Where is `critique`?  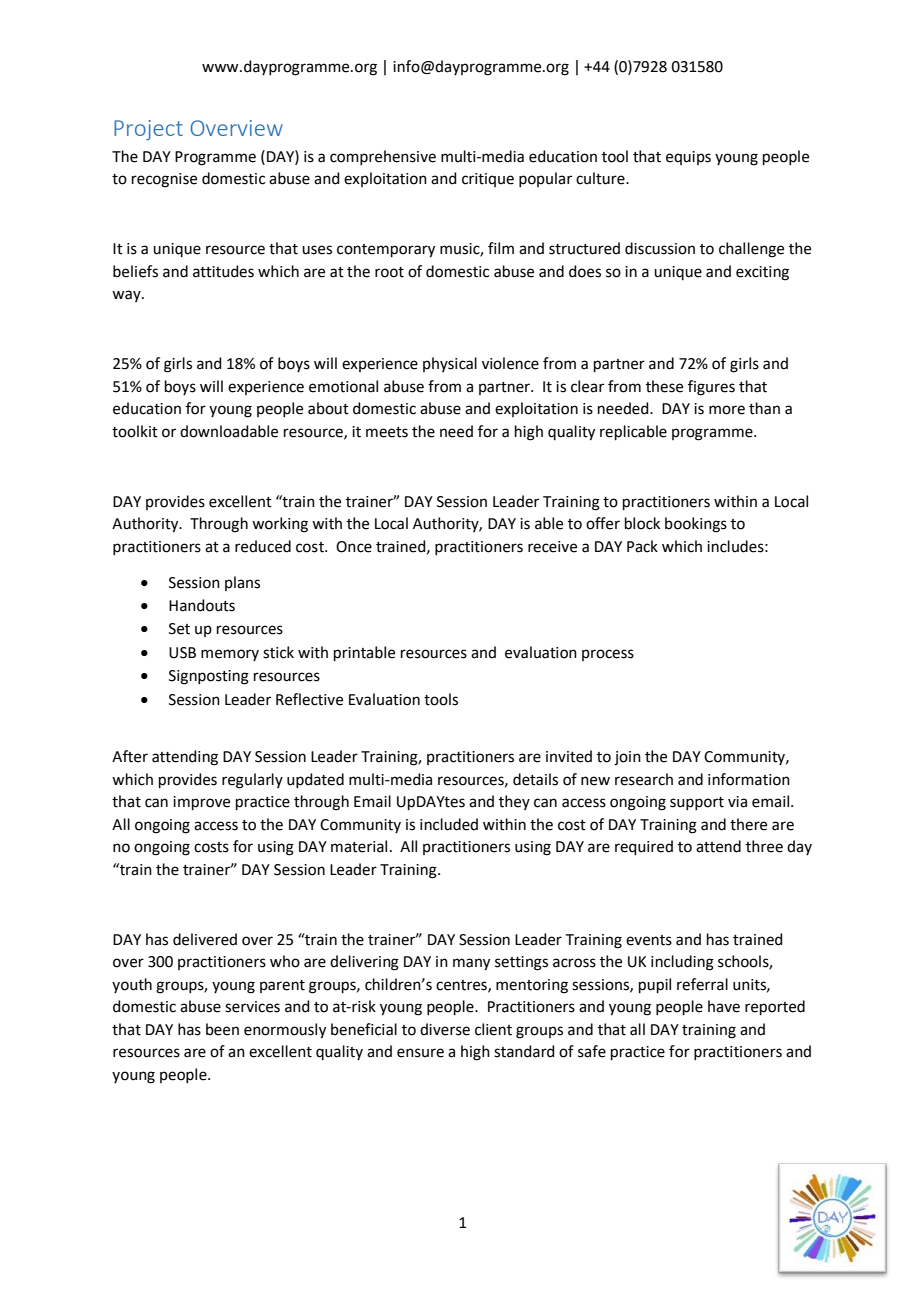
critique is located at coordinates (488, 180).
